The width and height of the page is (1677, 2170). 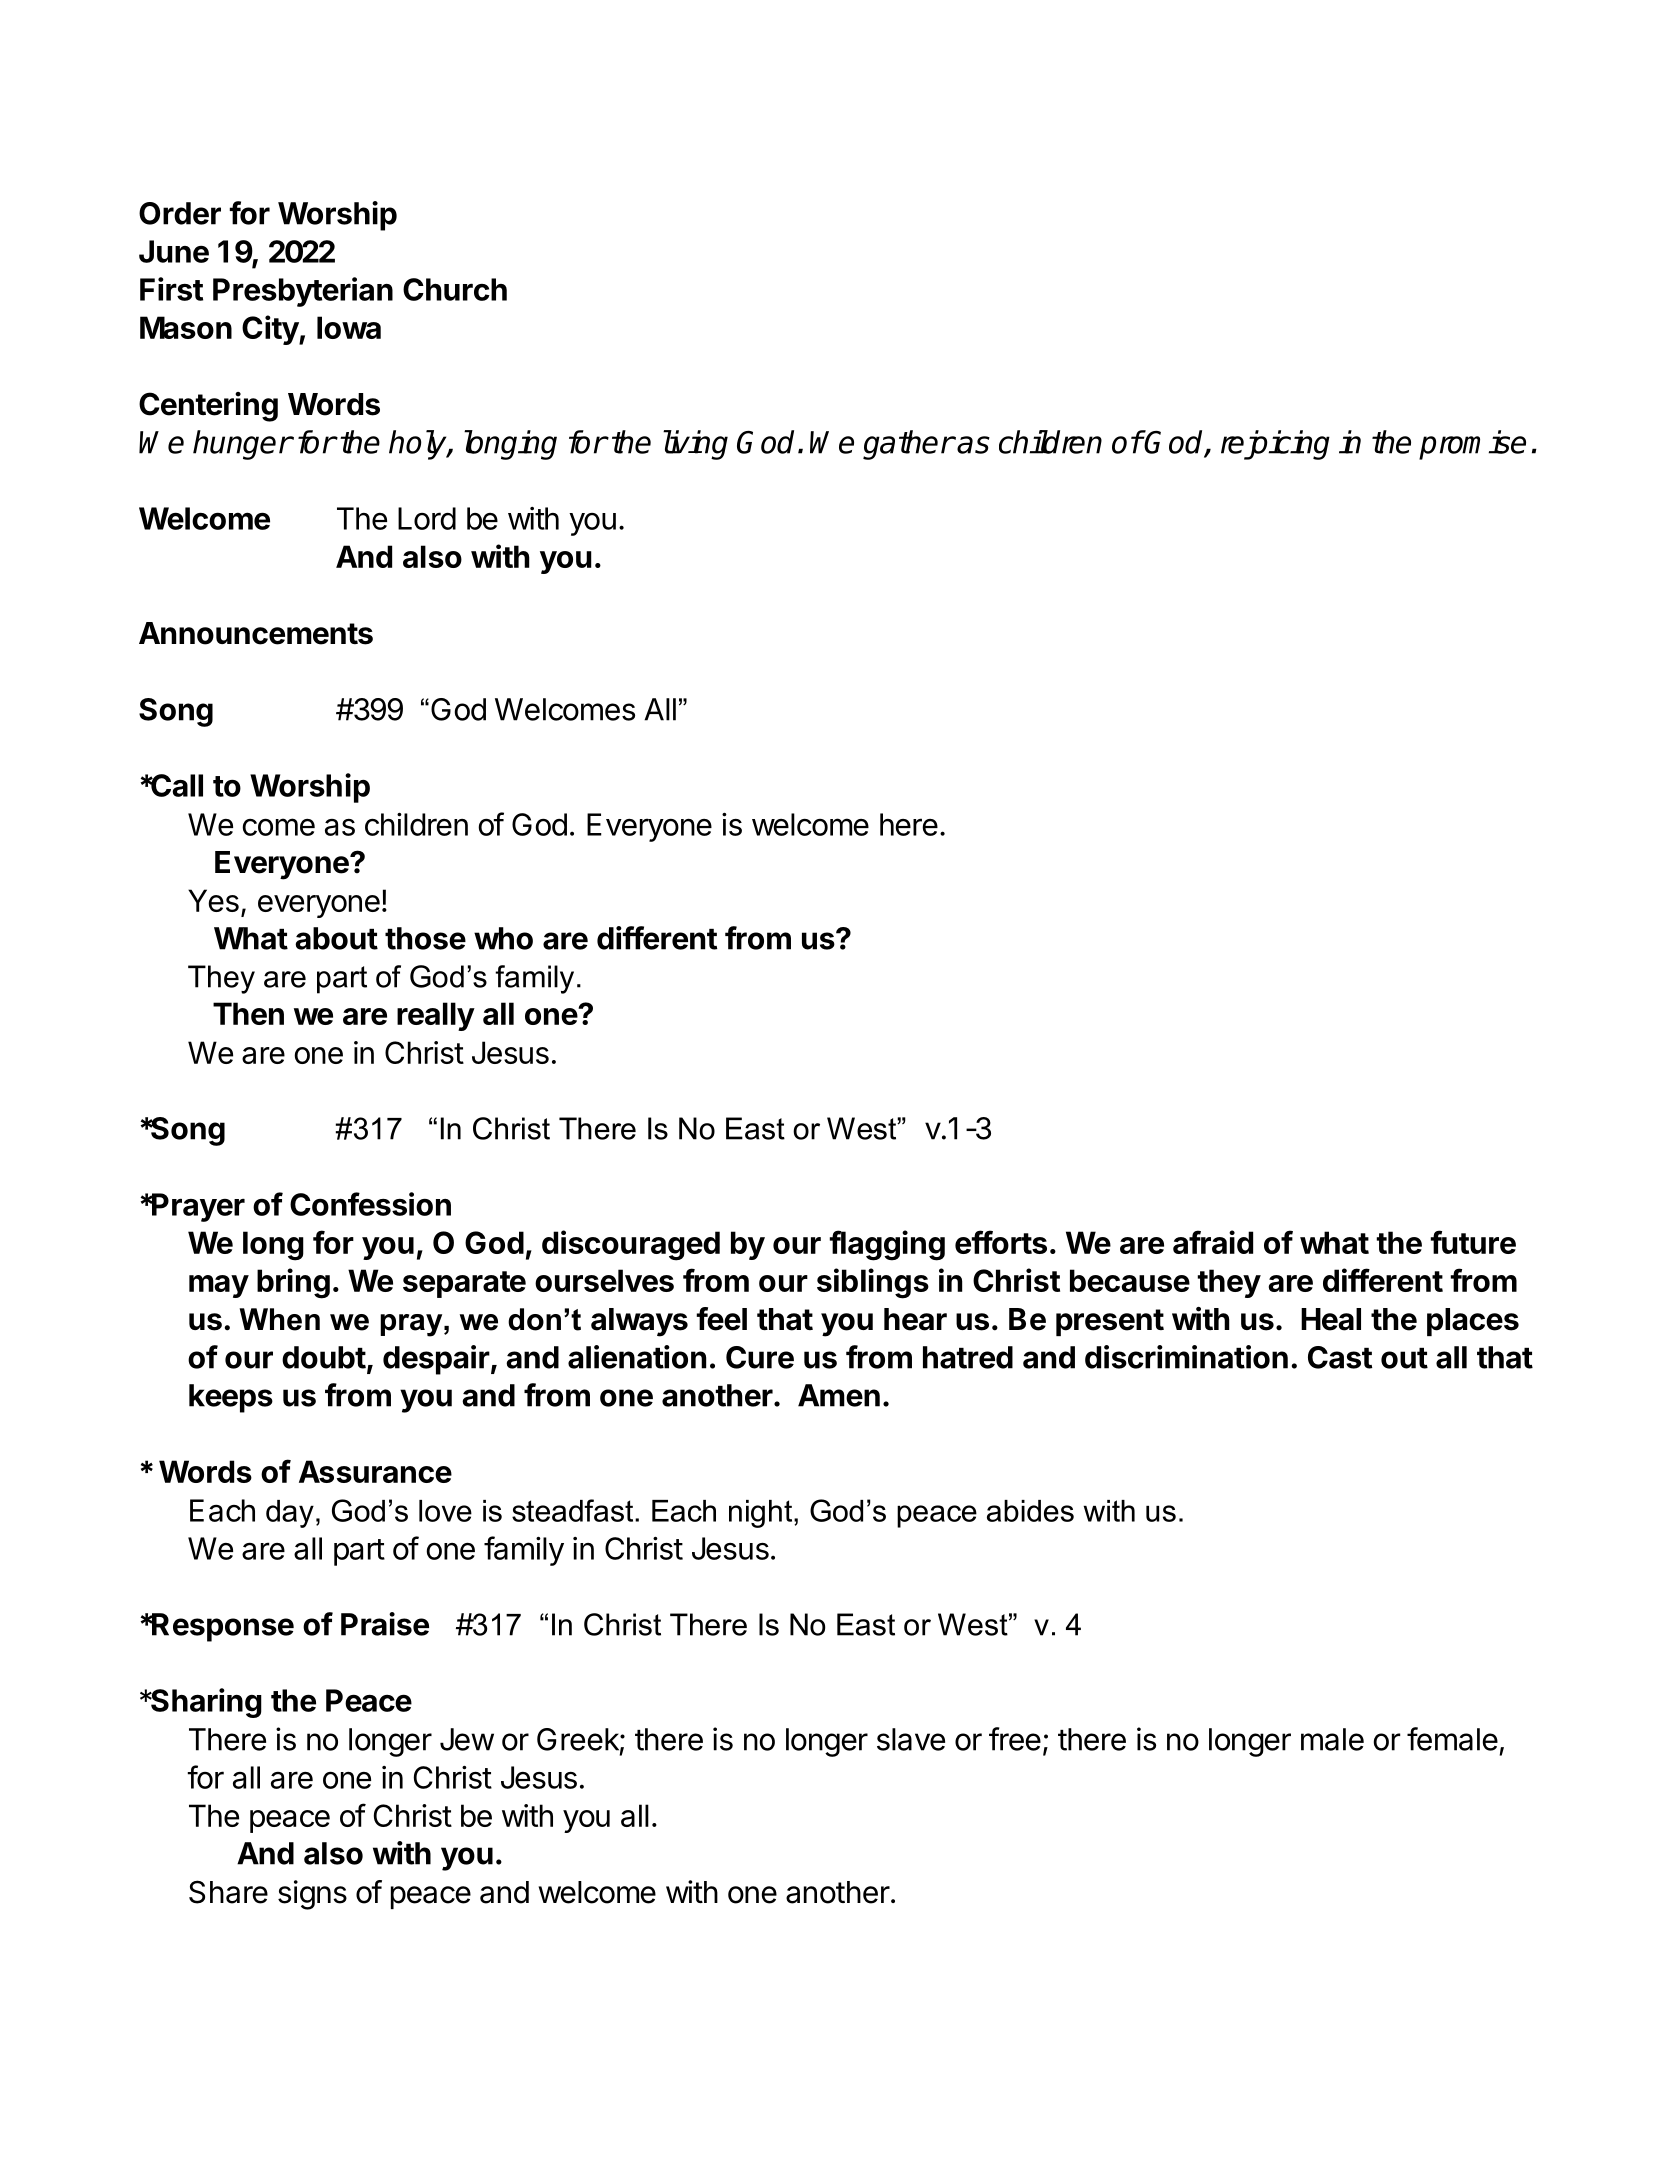 I want to click on signs, so click(x=312, y=1895).
